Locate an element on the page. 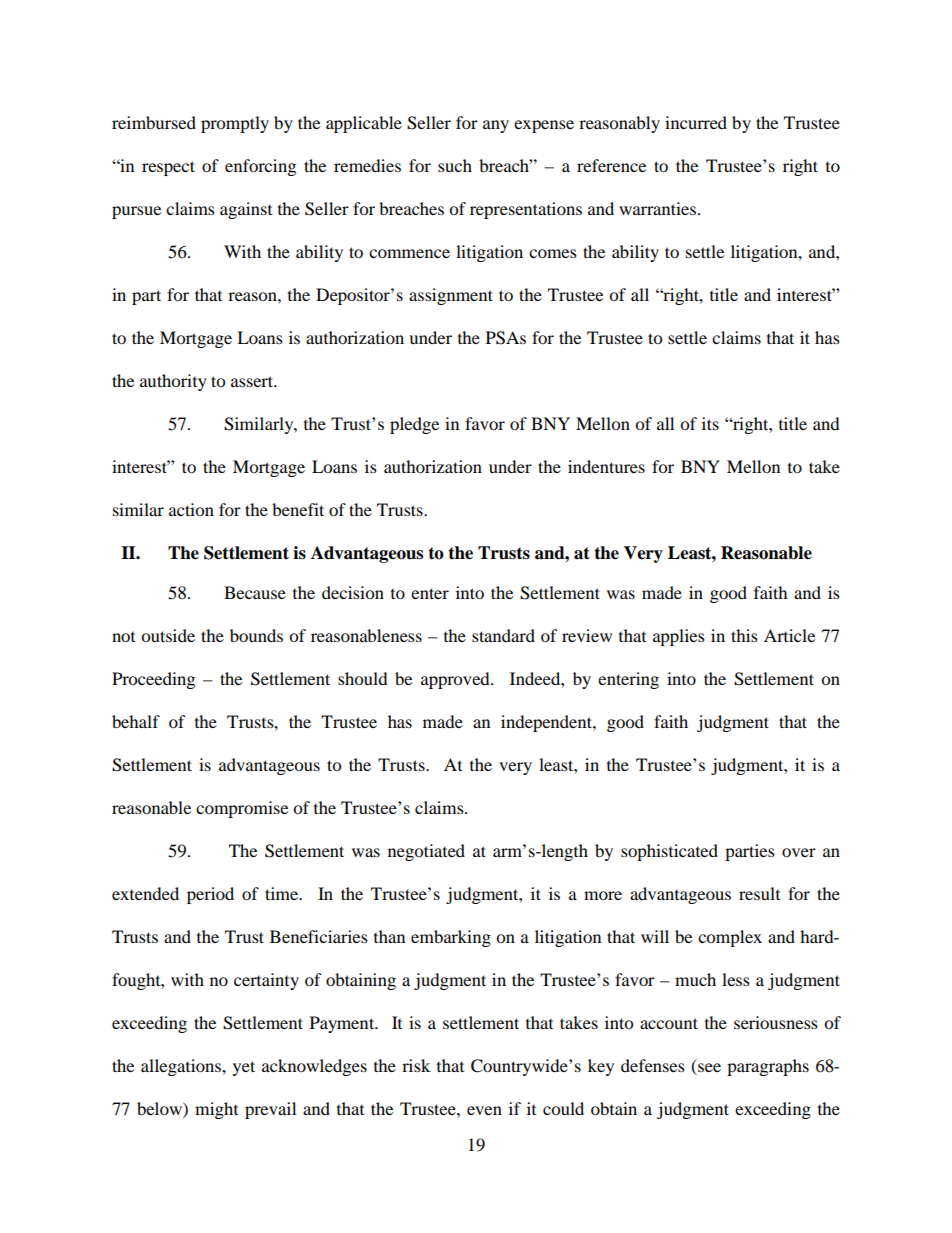 This image has width=952, height=1233. compromise is located at coordinates (242, 809).
